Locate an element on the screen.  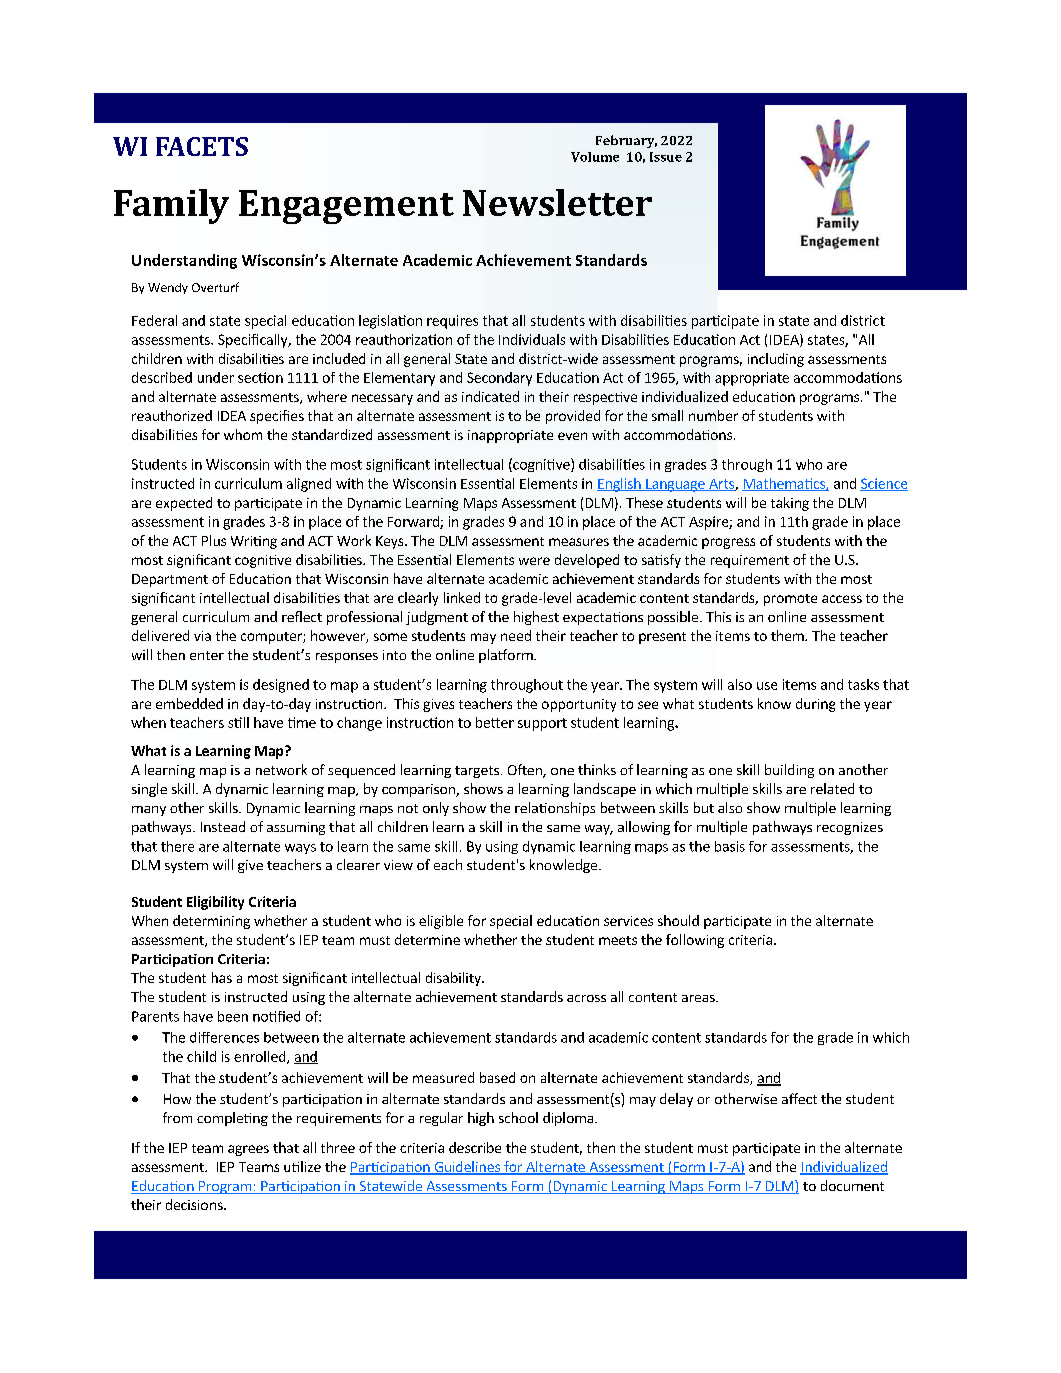
Writing is located at coordinates (254, 542).
